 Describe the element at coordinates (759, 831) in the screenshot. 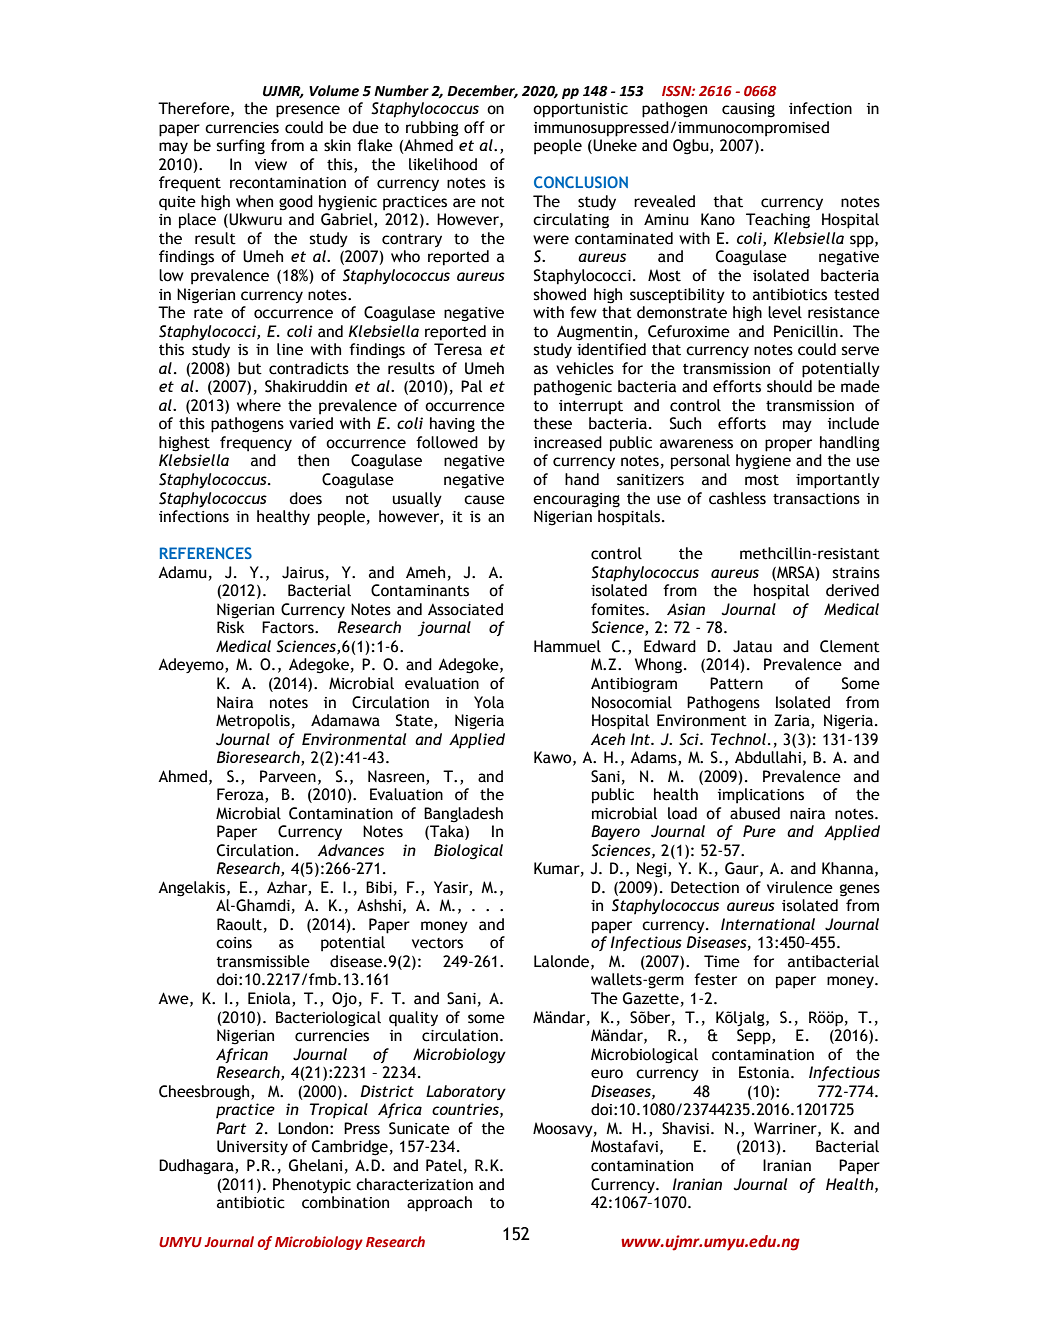

I see `Pure` at that location.
